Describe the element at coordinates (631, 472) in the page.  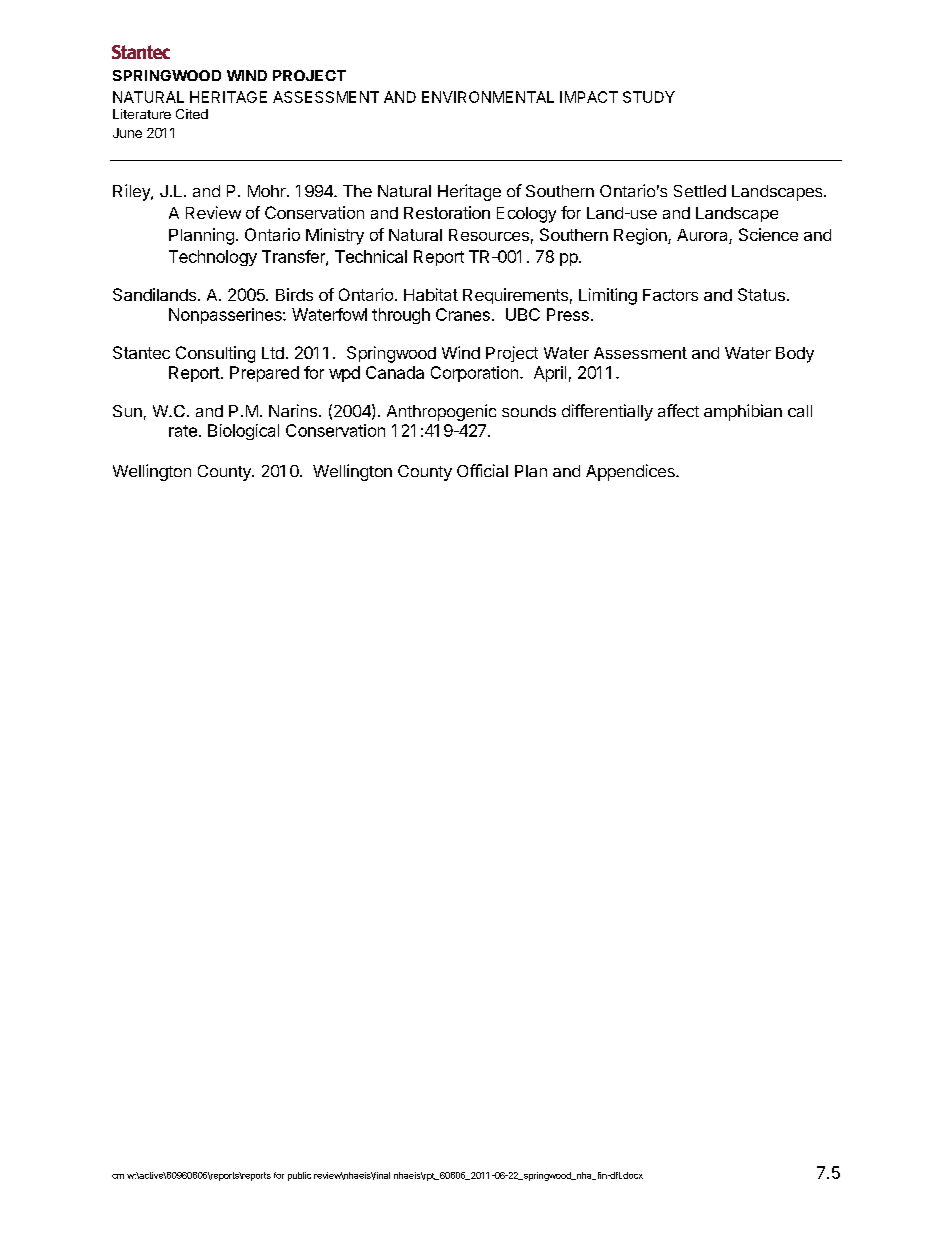
I see `Appendices` at that location.
